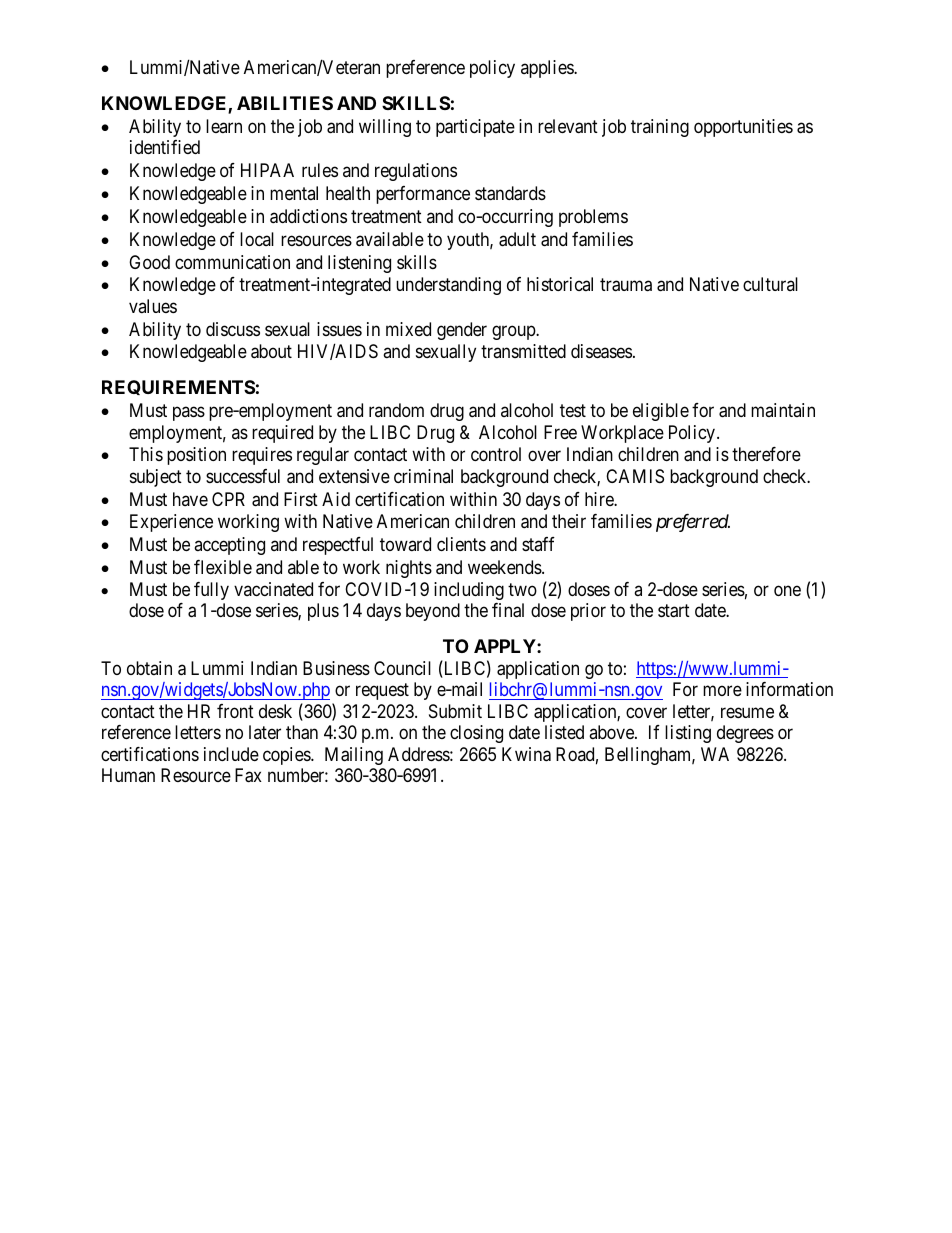  Describe the element at coordinates (233, 329) in the document. I see `discuss` at that location.
